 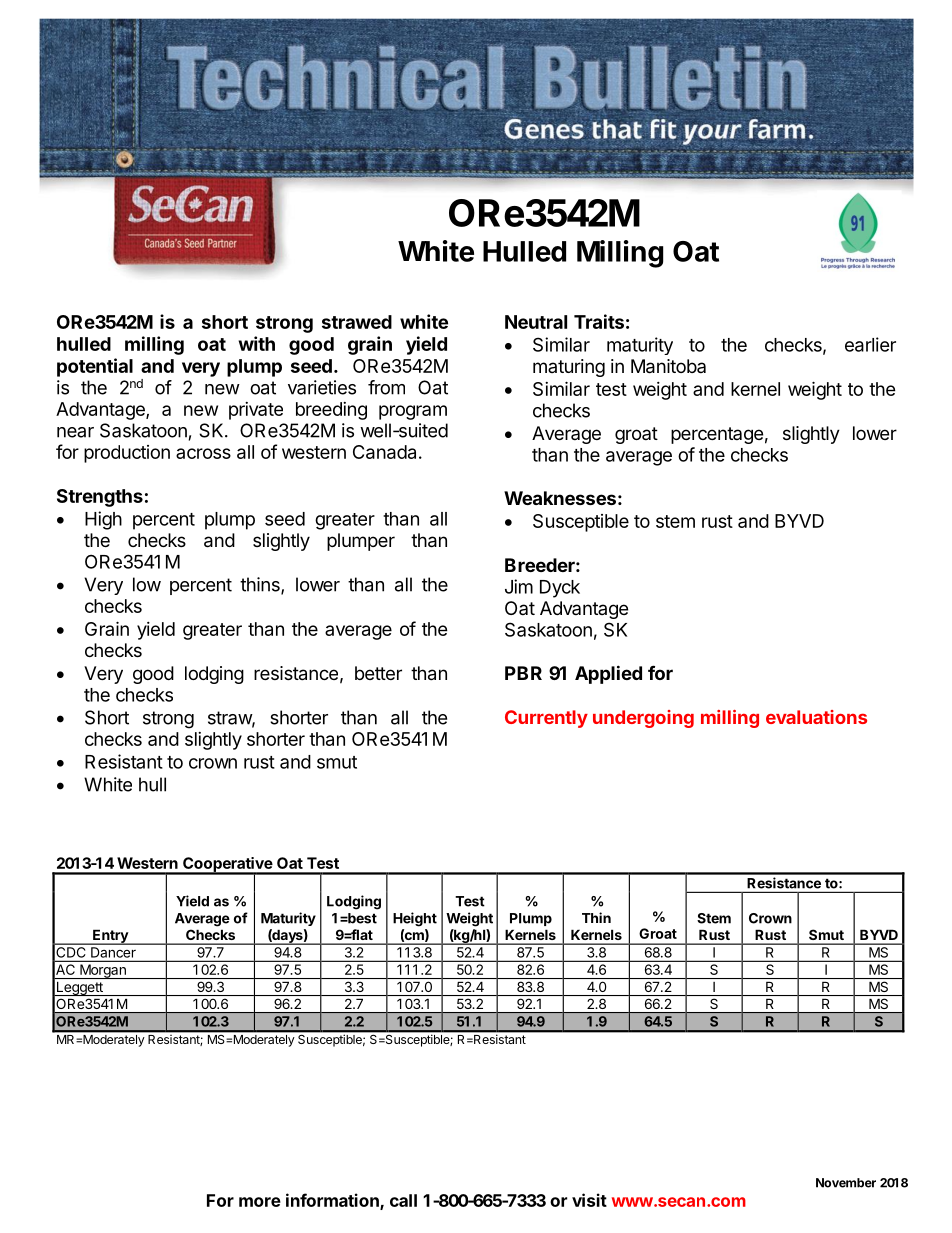 I want to click on Currently, so click(x=546, y=719).
